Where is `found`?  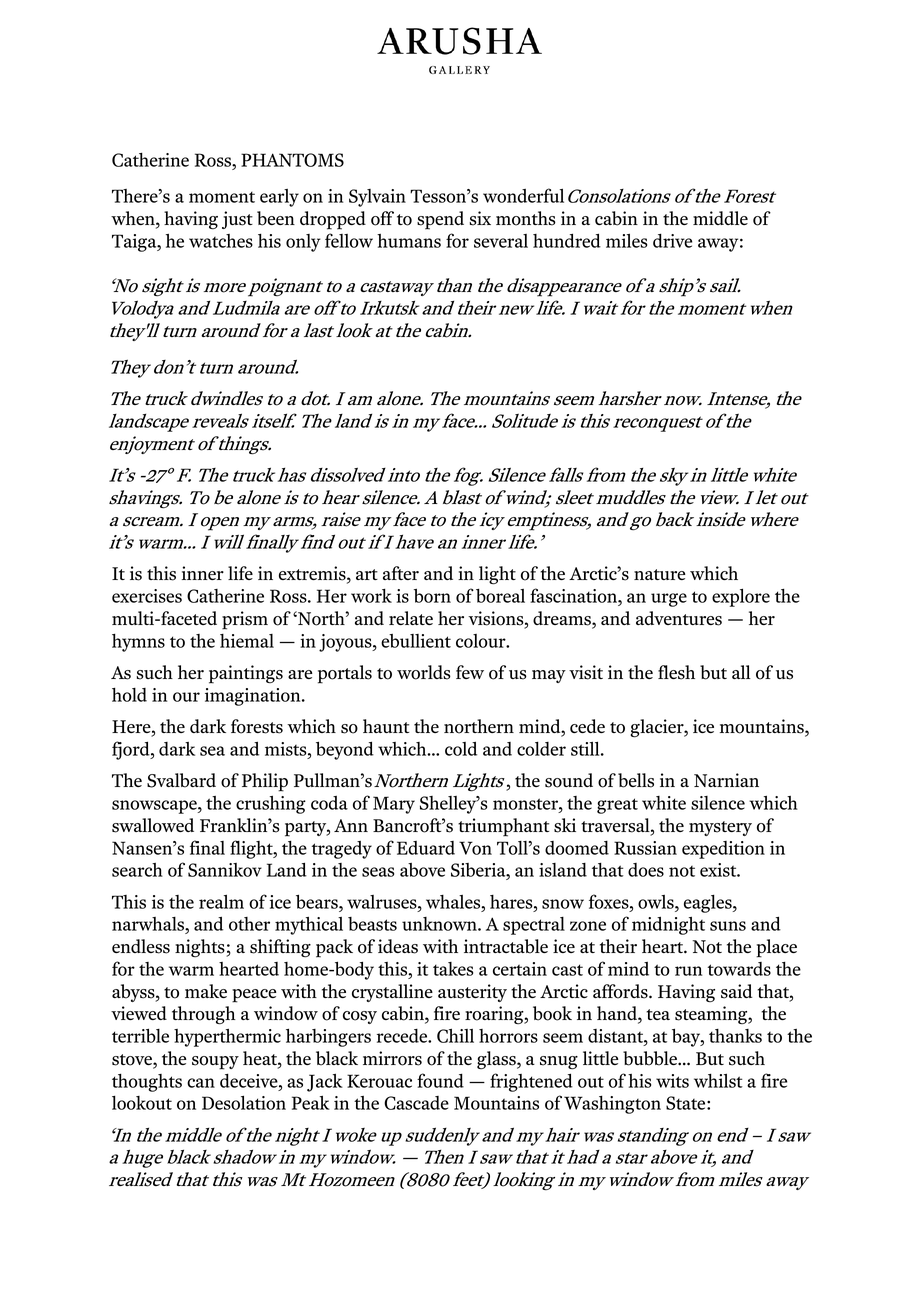
found is located at coordinates (440, 1080).
